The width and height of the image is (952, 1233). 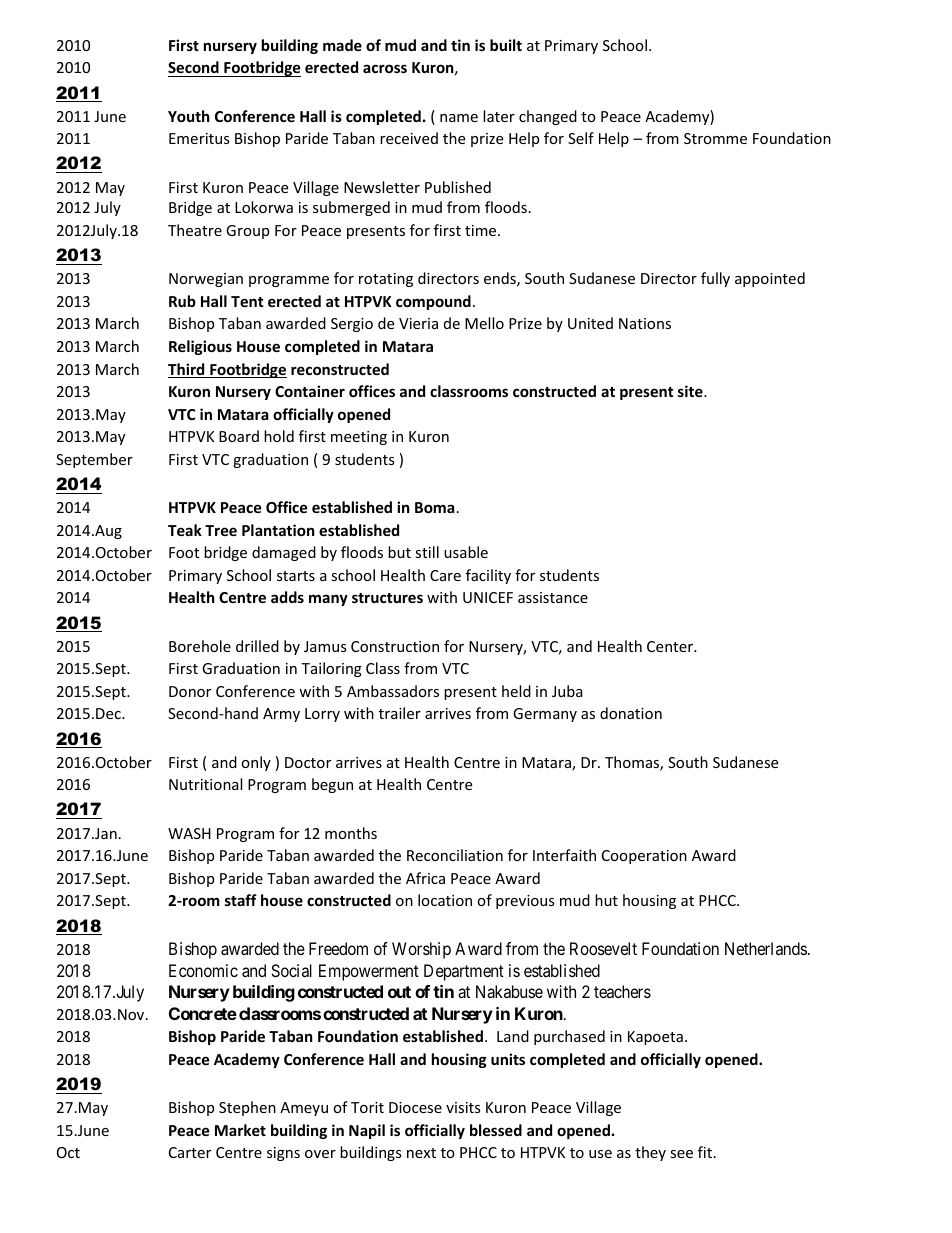 I want to click on Youth, so click(x=189, y=116).
